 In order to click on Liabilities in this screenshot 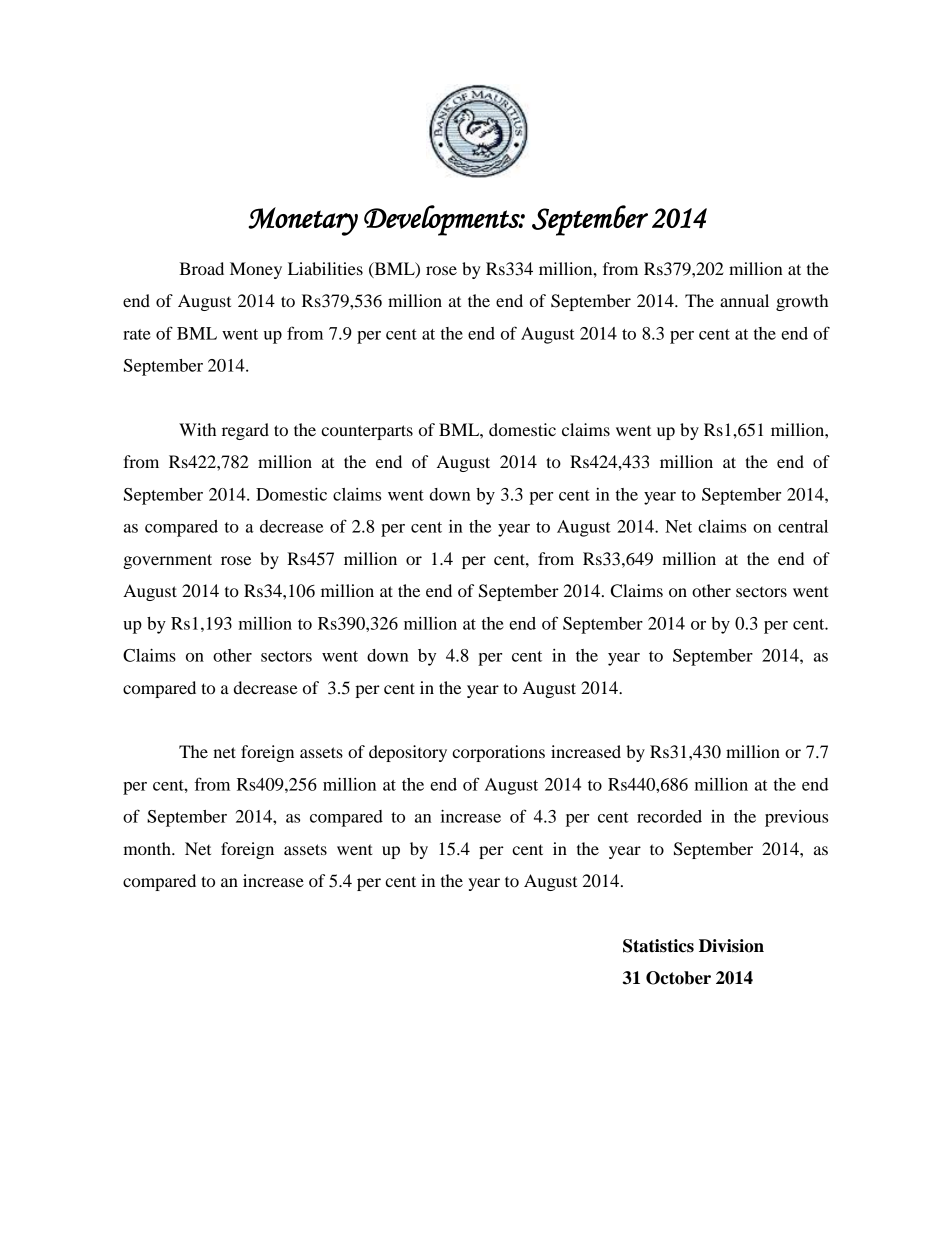, I will do `click(325, 268)`.
